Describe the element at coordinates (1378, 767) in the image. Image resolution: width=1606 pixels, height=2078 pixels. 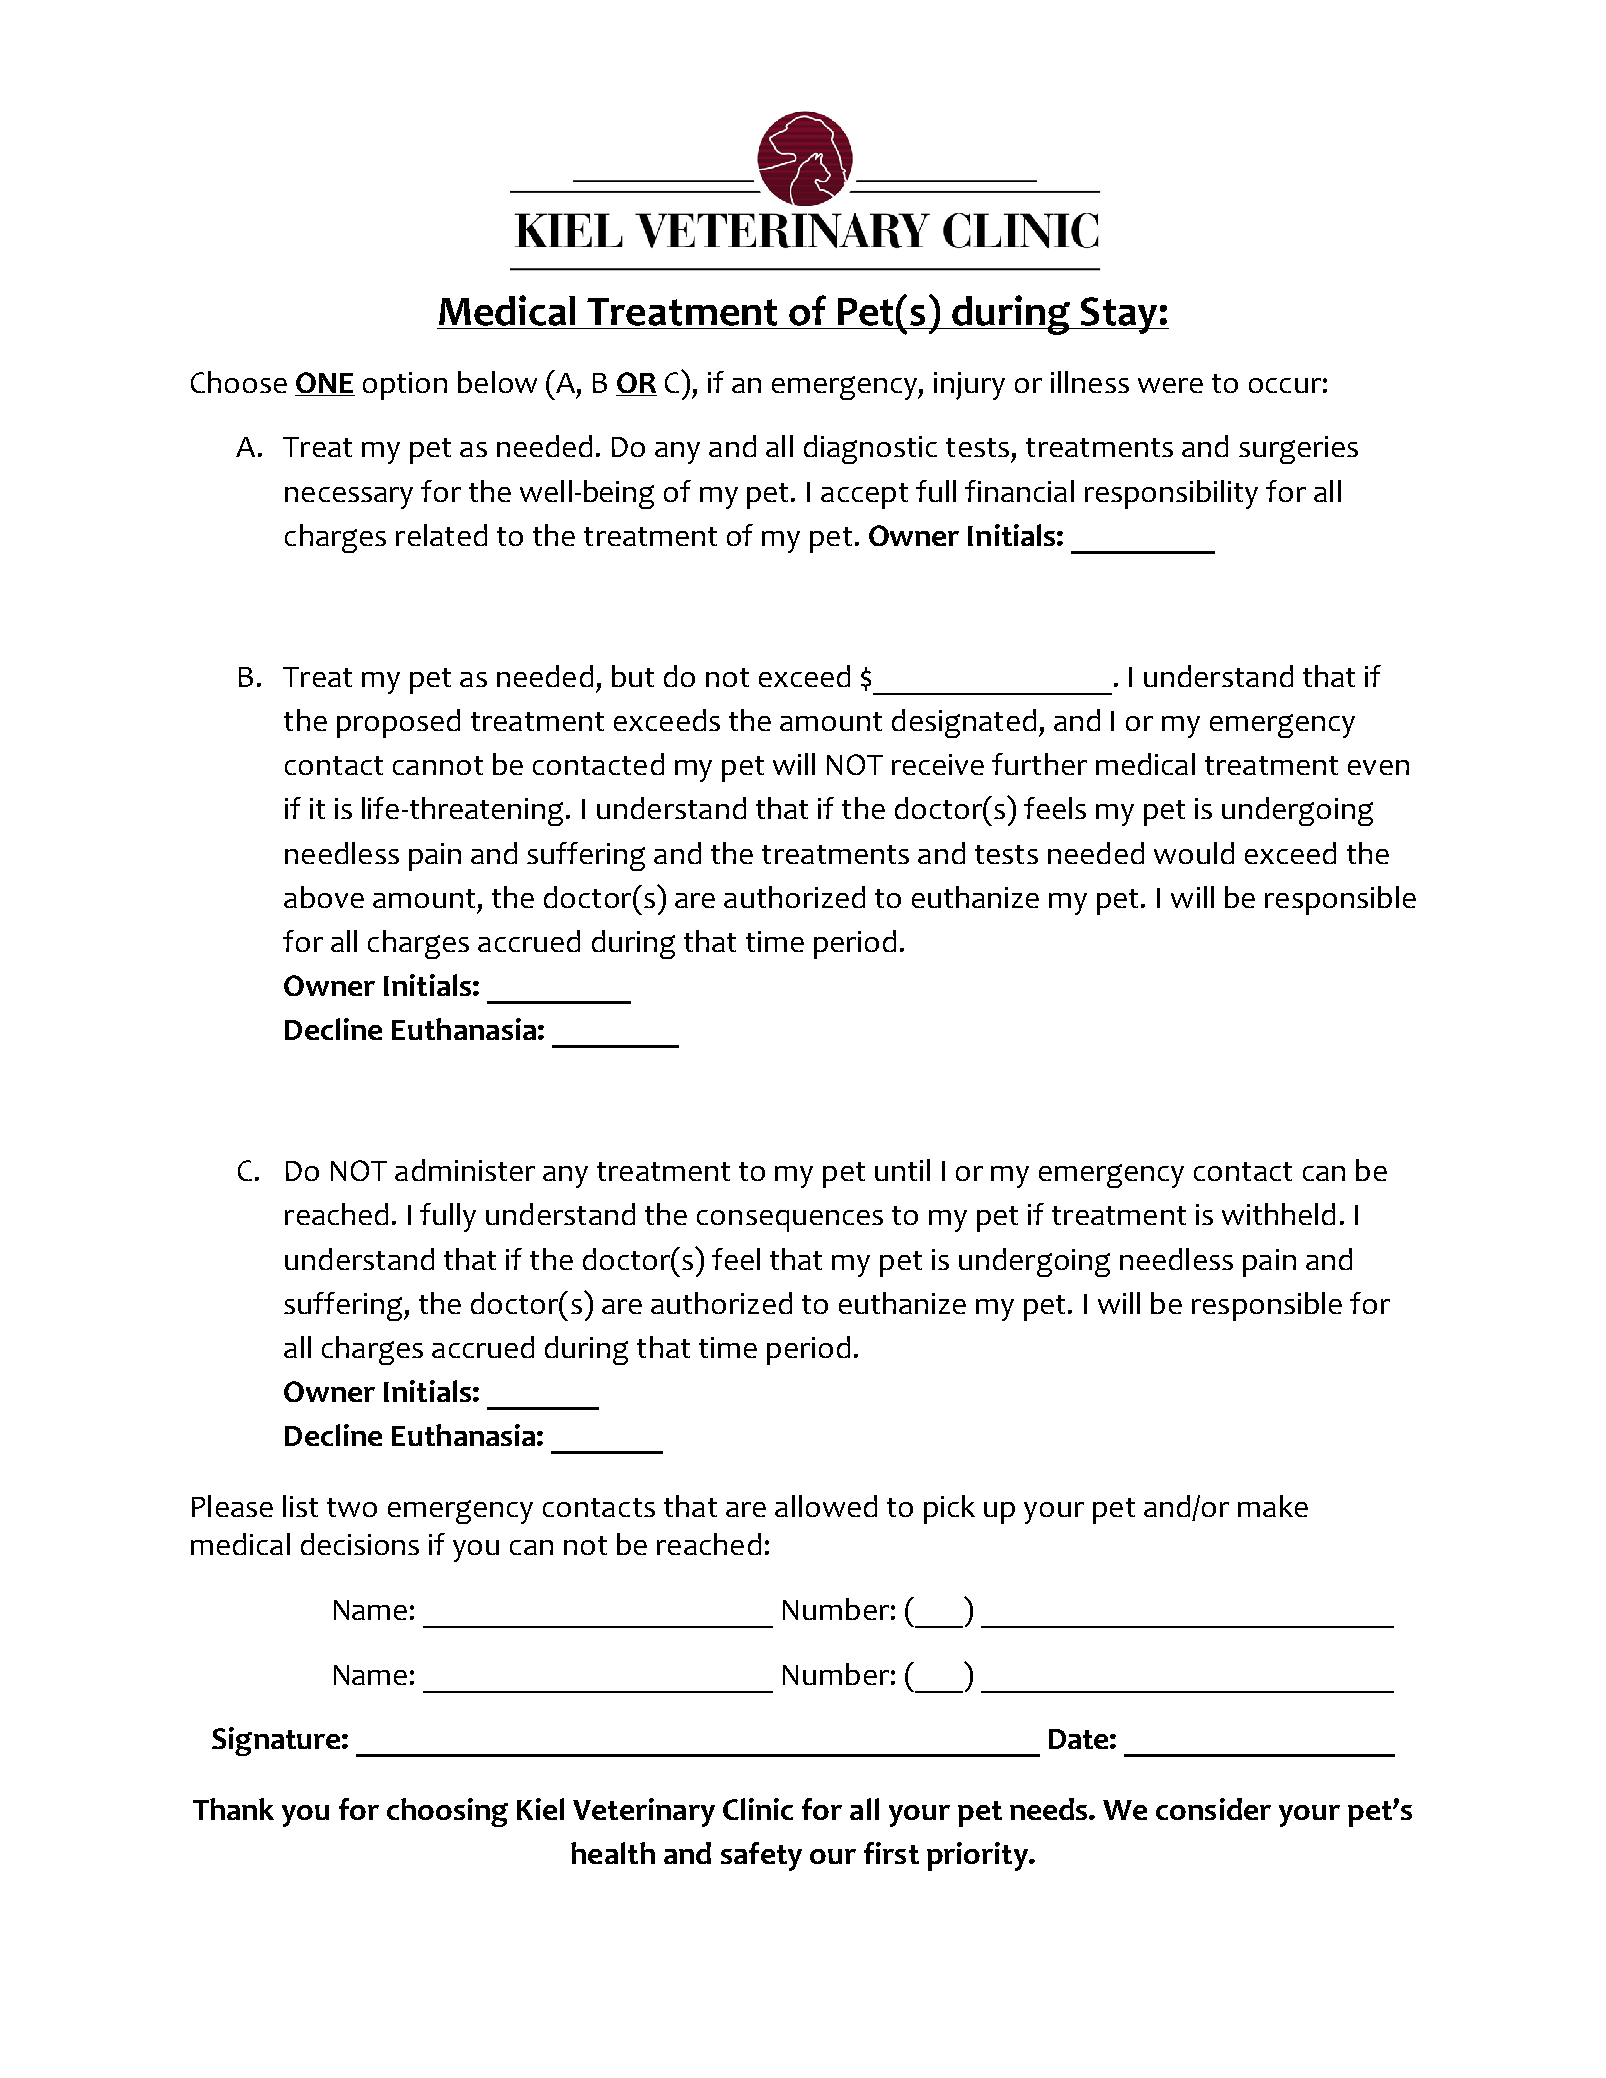
I see `even` at that location.
